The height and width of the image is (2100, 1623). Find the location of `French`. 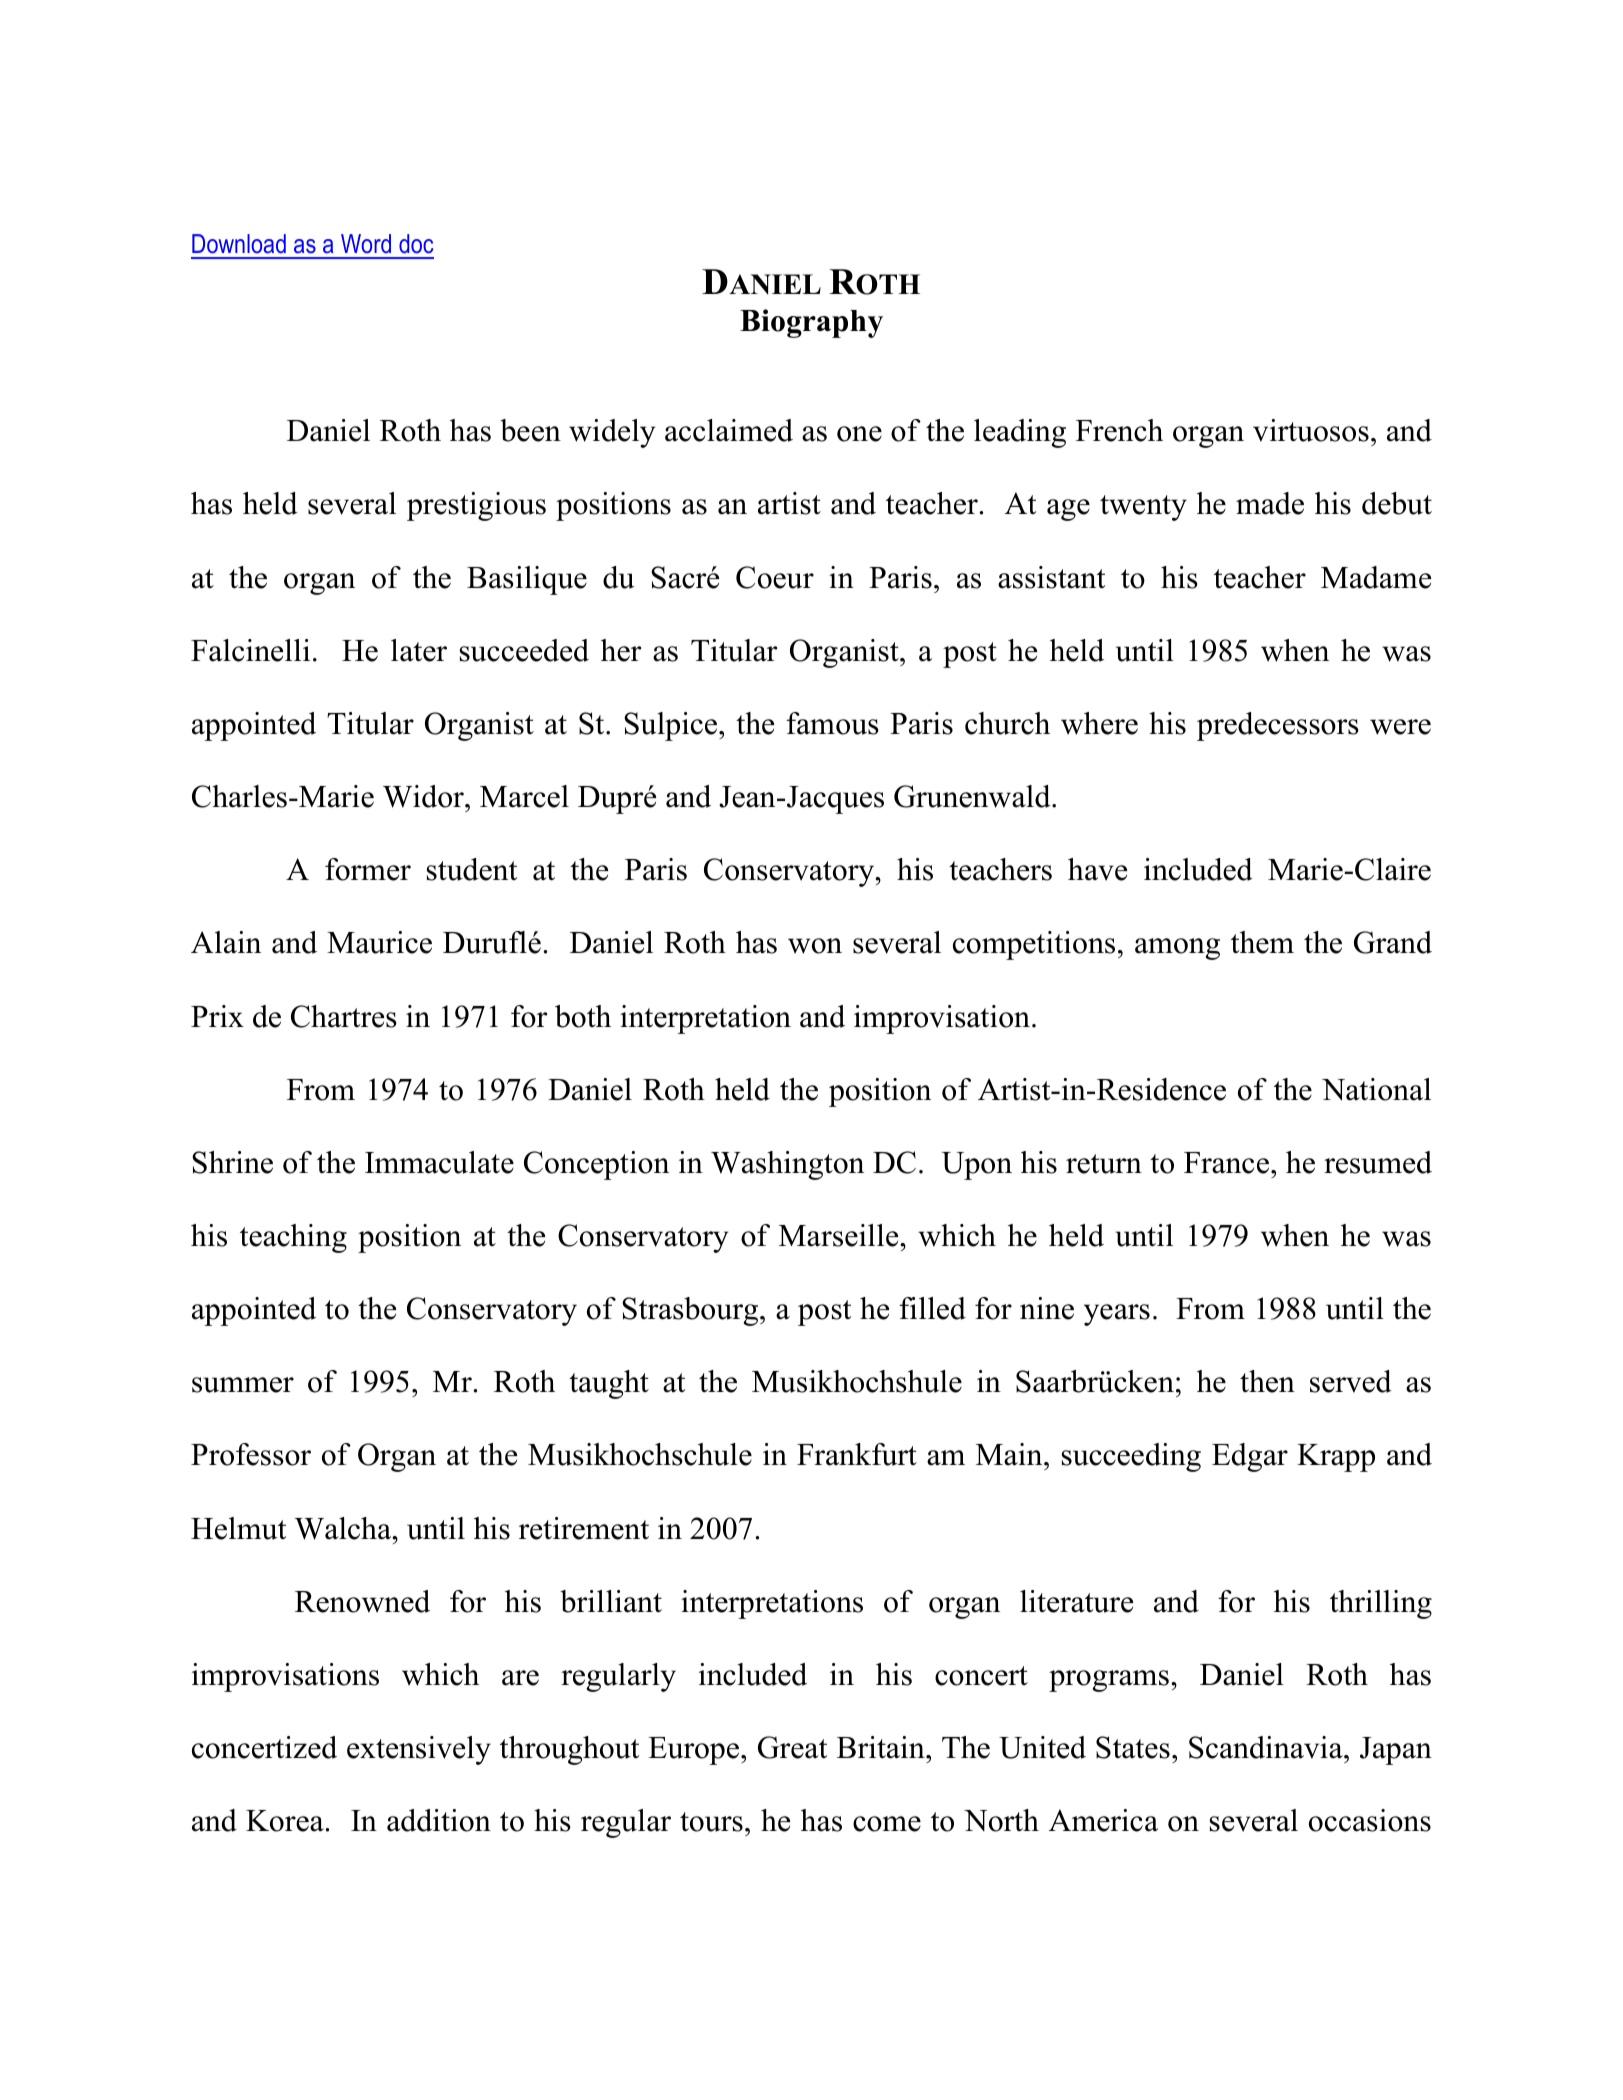

French is located at coordinates (1119, 430).
